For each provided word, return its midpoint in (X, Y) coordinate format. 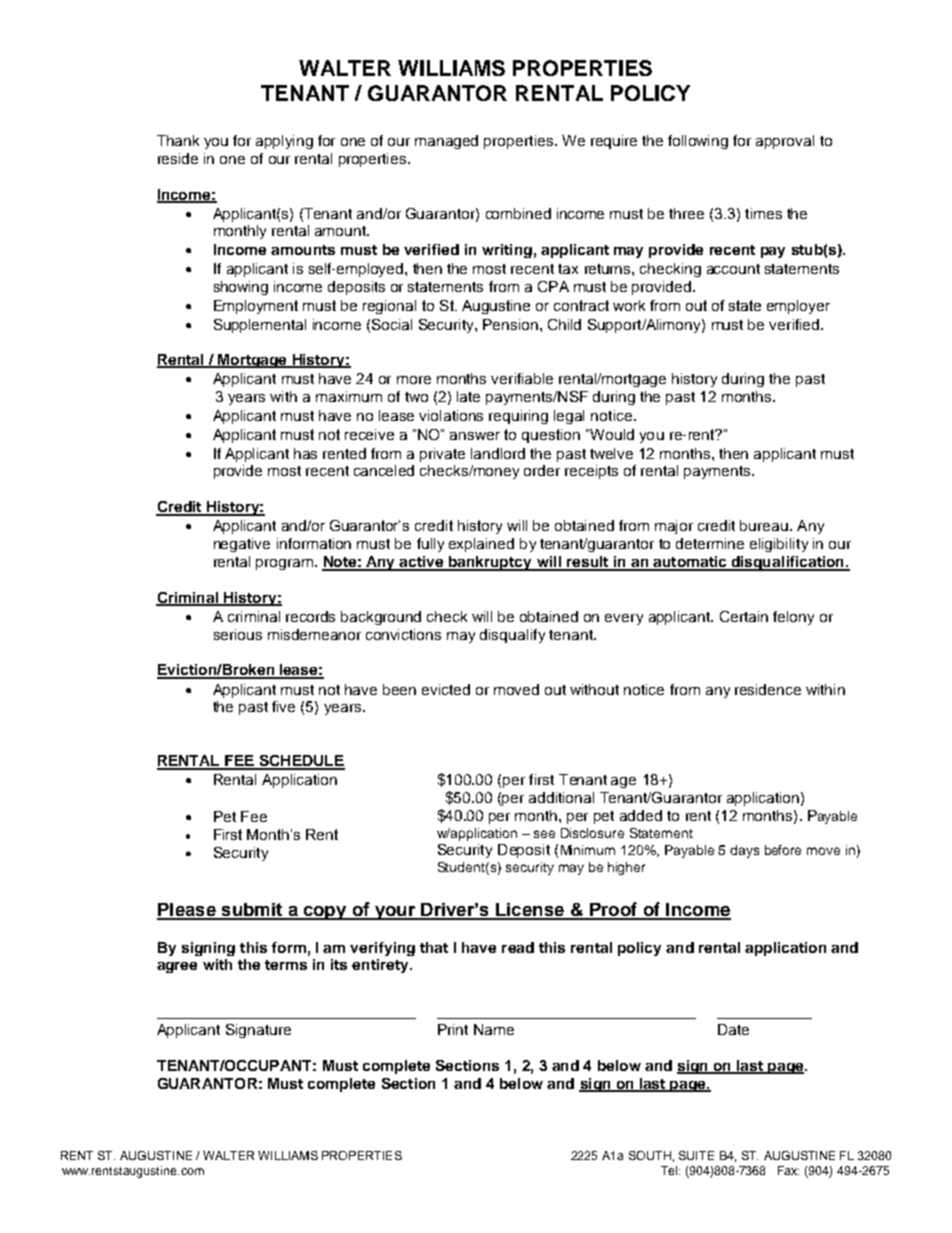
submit (252, 911)
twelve (611, 453)
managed (446, 142)
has (305, 453)
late (468, 396)
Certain (744, 616)
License (530, 911)
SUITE (696, 1155)
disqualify (512, 636)
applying (284, 142)
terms (286, 965)
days (744, 851)
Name (494, 1029)
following (698, 142)
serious (238, 634)
